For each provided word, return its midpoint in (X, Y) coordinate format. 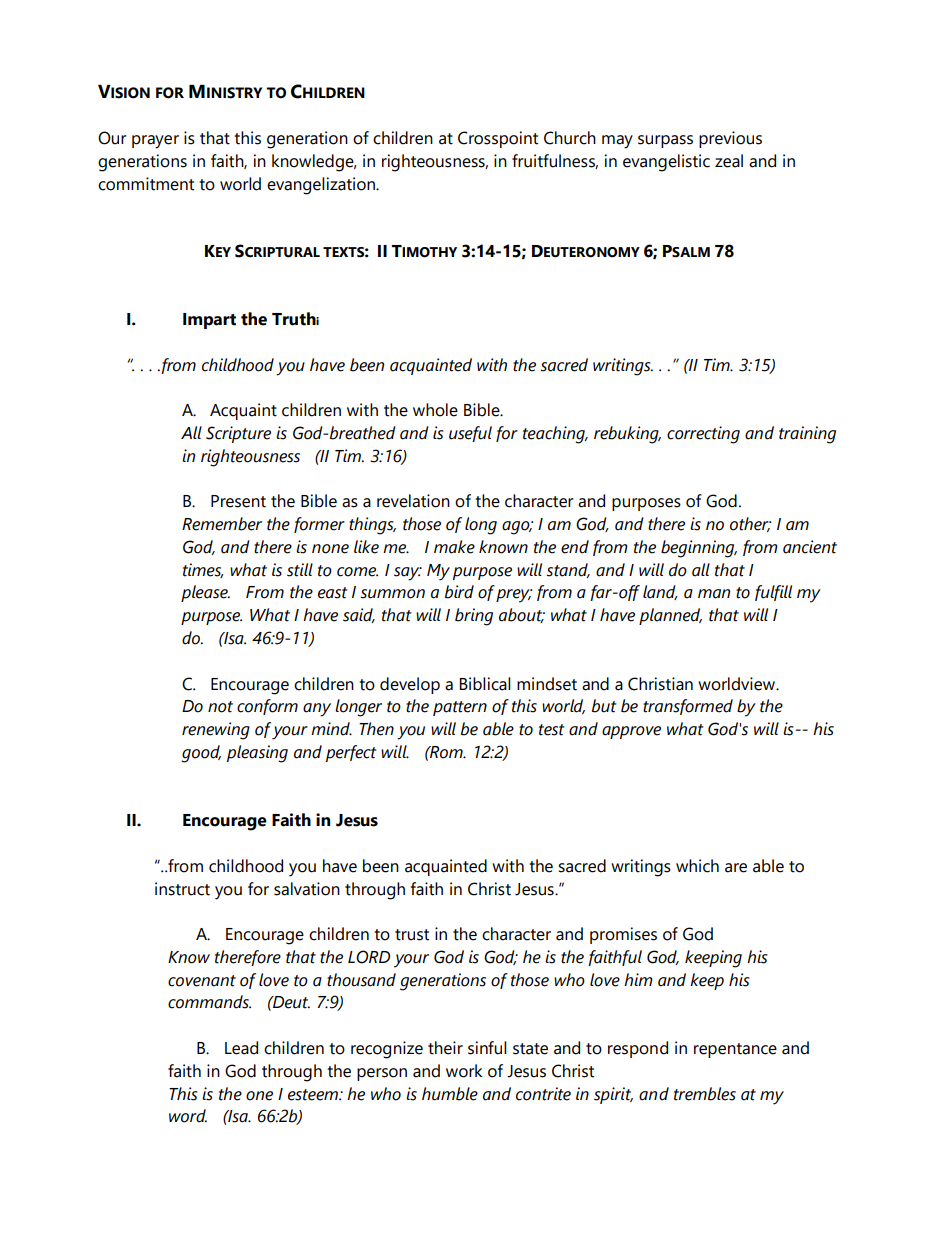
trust (412, 935)
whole (435, 410)
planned (670, 616)
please (205, 593)
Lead (241, 1048)
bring (474, 617)
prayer (155, 142)
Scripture (238, 434)
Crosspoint (498, 139)
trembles (705, 1094)
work (464, 1071)
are (736, 868)
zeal (729, 161)
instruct (182, 889)
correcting (703, 435)
